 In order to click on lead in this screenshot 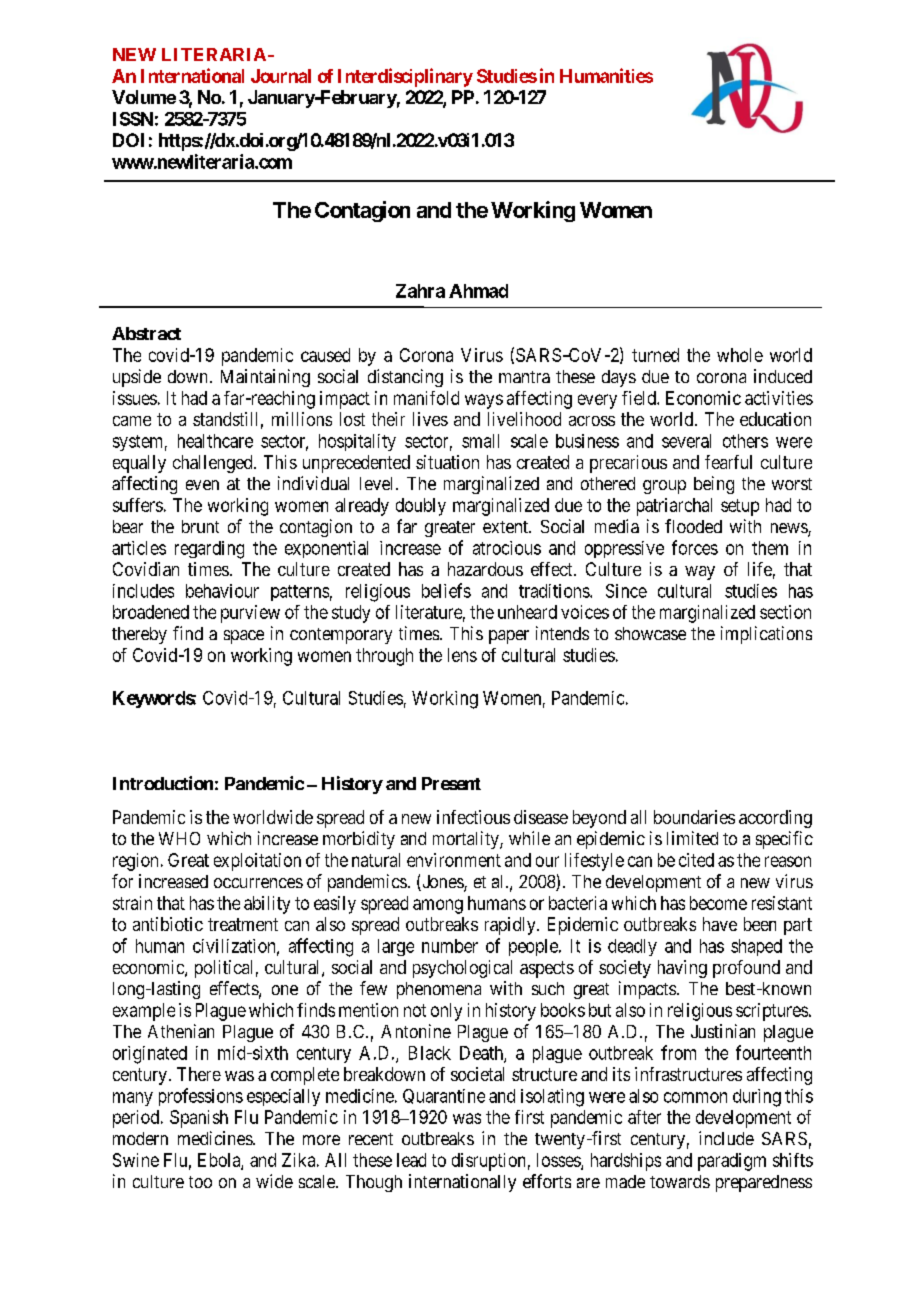, I will do `click(411, 1160)`.
